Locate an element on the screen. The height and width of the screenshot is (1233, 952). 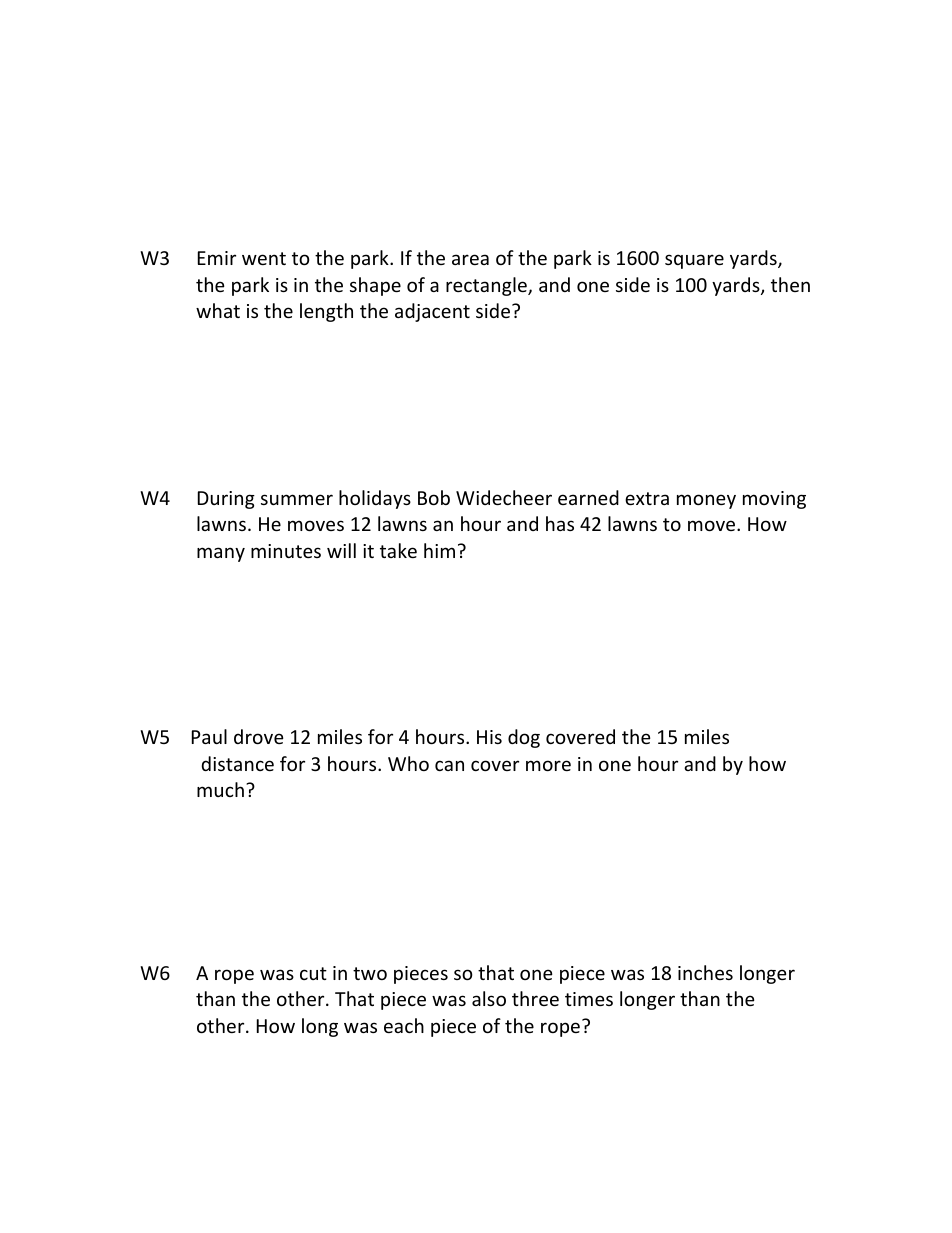
His is located at coordinates (489, 737).
